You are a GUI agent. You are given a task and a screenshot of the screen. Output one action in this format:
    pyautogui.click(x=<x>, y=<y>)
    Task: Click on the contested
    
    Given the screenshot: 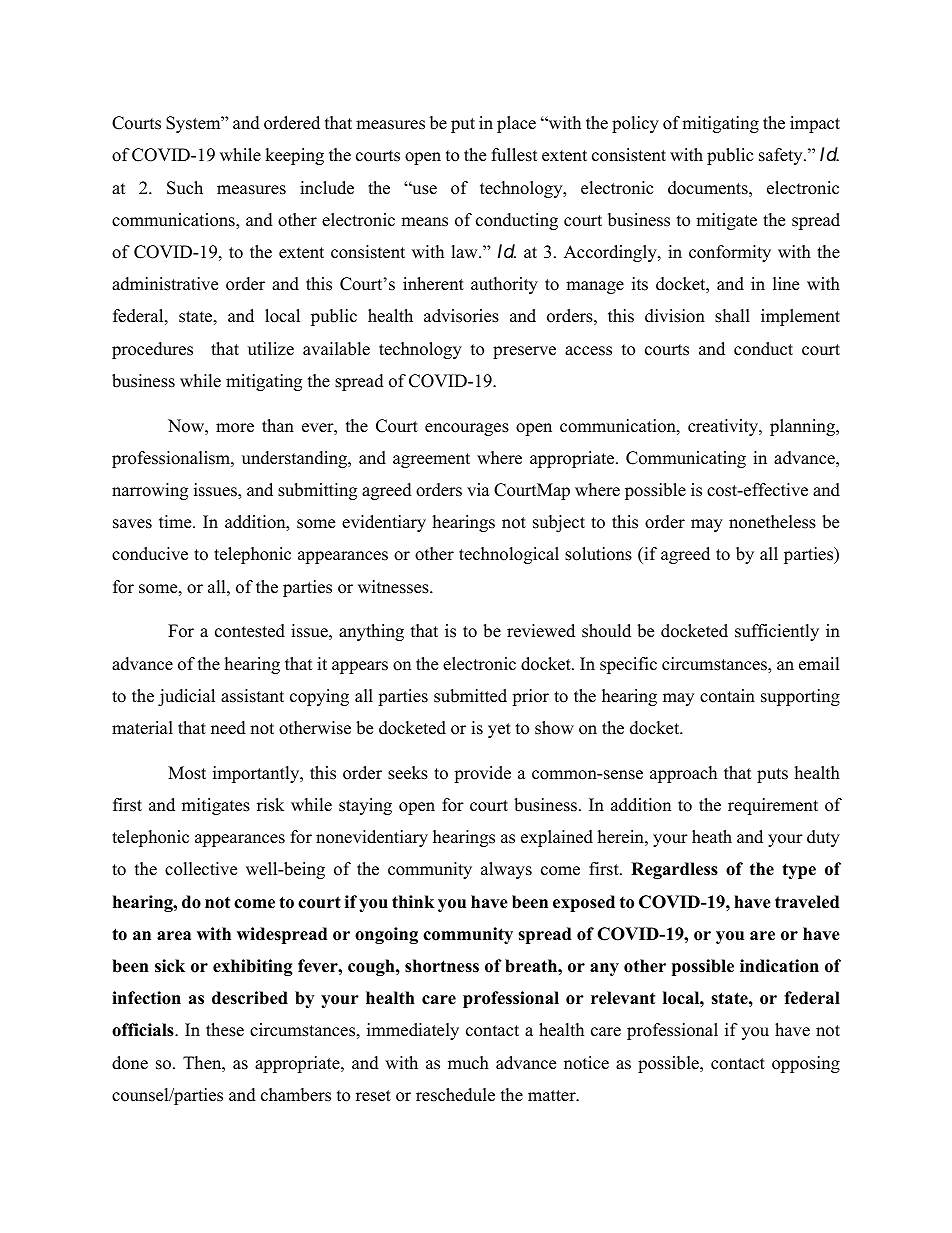 What is the action you would take?
    pyautogui.click(x=250, y=631)
